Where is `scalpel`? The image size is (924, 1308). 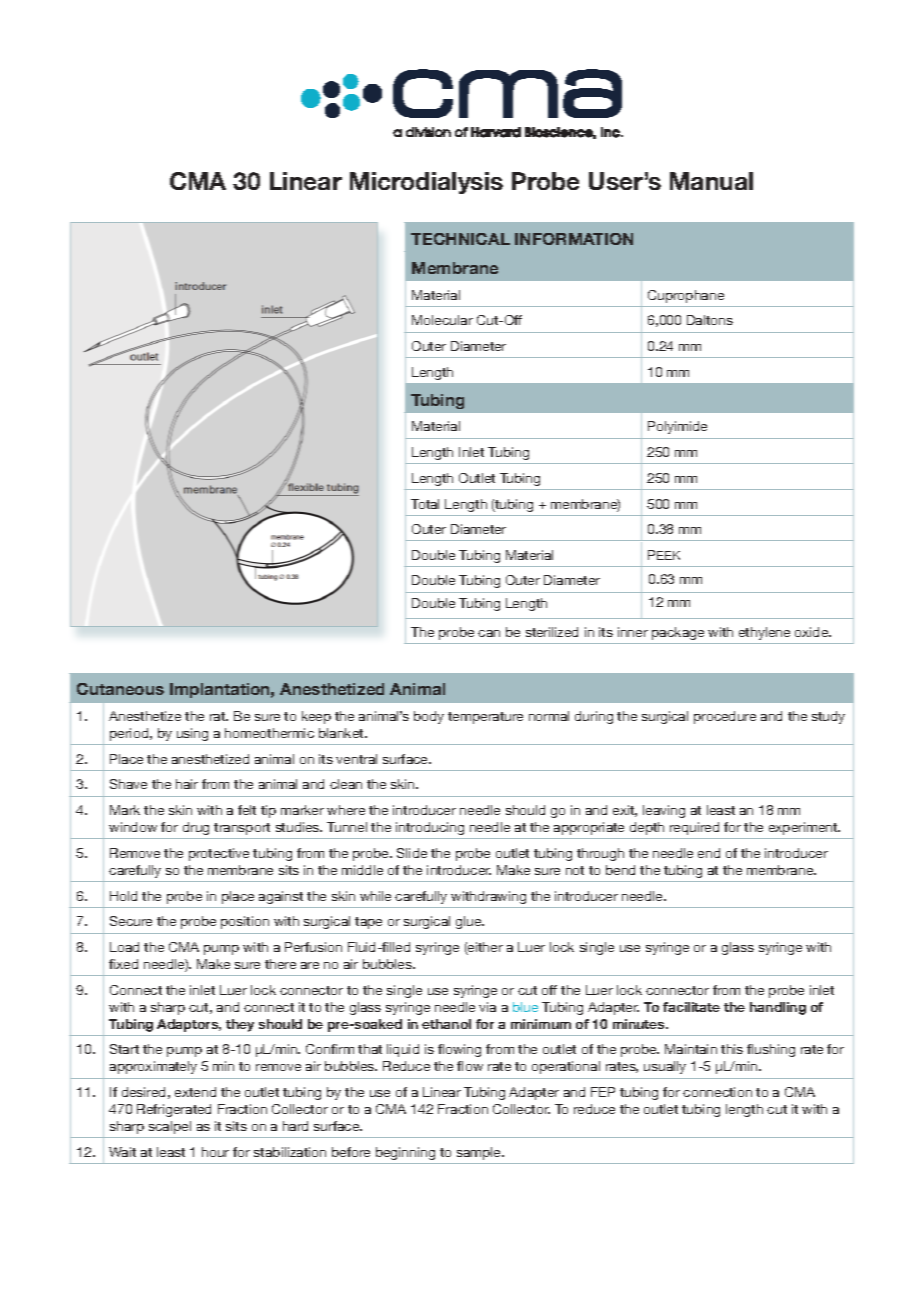
scalpel is located at coordinates (170, 1127).
